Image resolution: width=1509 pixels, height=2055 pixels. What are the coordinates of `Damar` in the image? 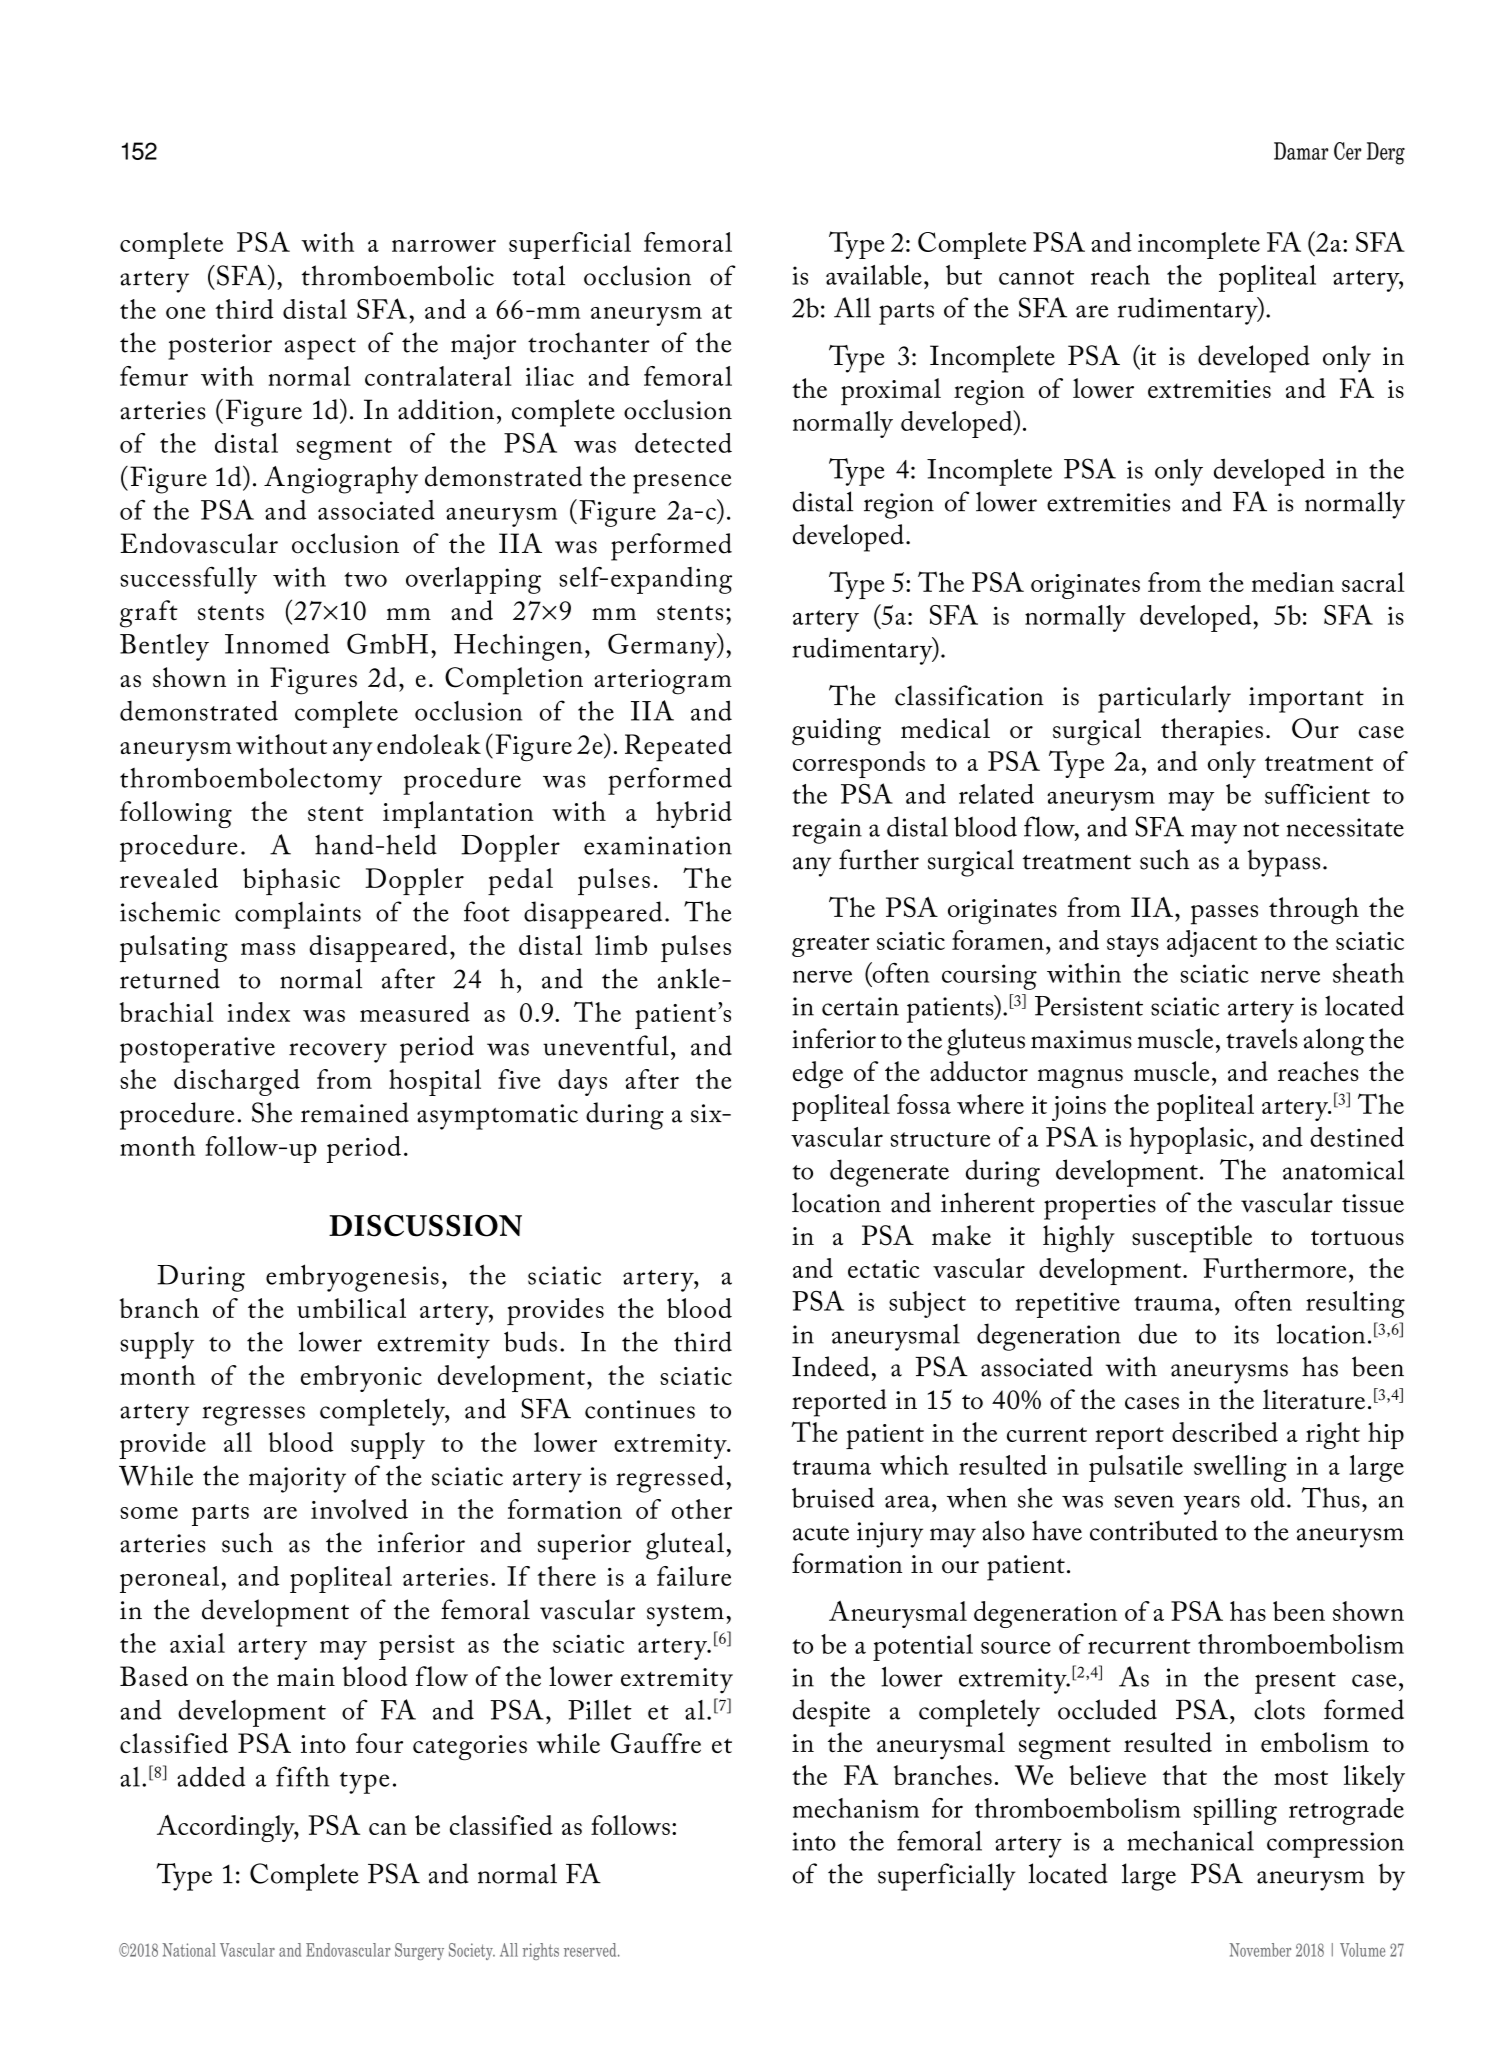 It's located at (1301, 151).
